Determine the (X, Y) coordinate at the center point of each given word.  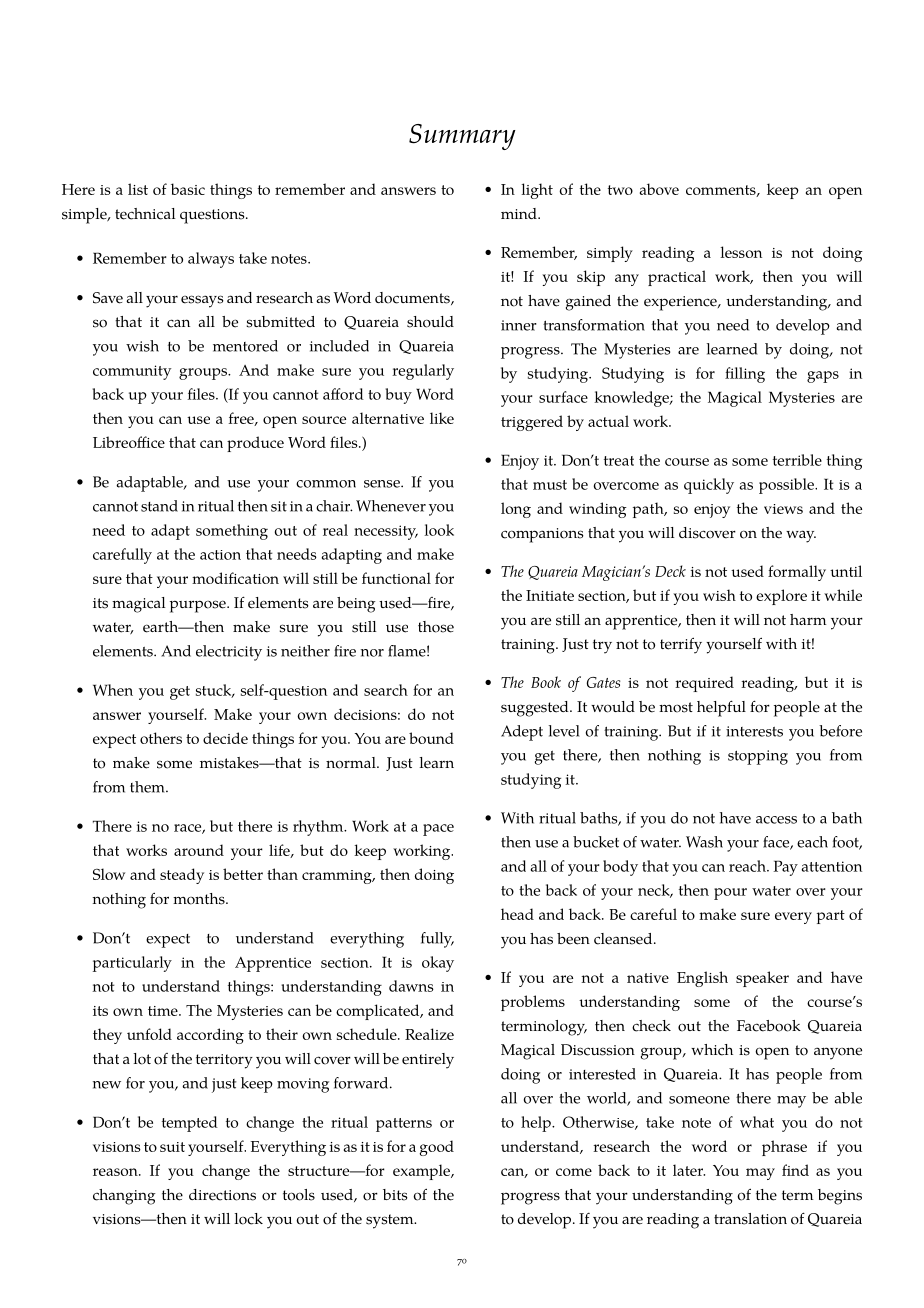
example (422, 1172)
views (783, 509)
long (516, 510)
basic (188, 189)
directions (222, 1195)
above (659, 189)
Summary (462, 137)
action (220, 555)
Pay (785, 868)
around (199, 850)
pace (438, 830)
